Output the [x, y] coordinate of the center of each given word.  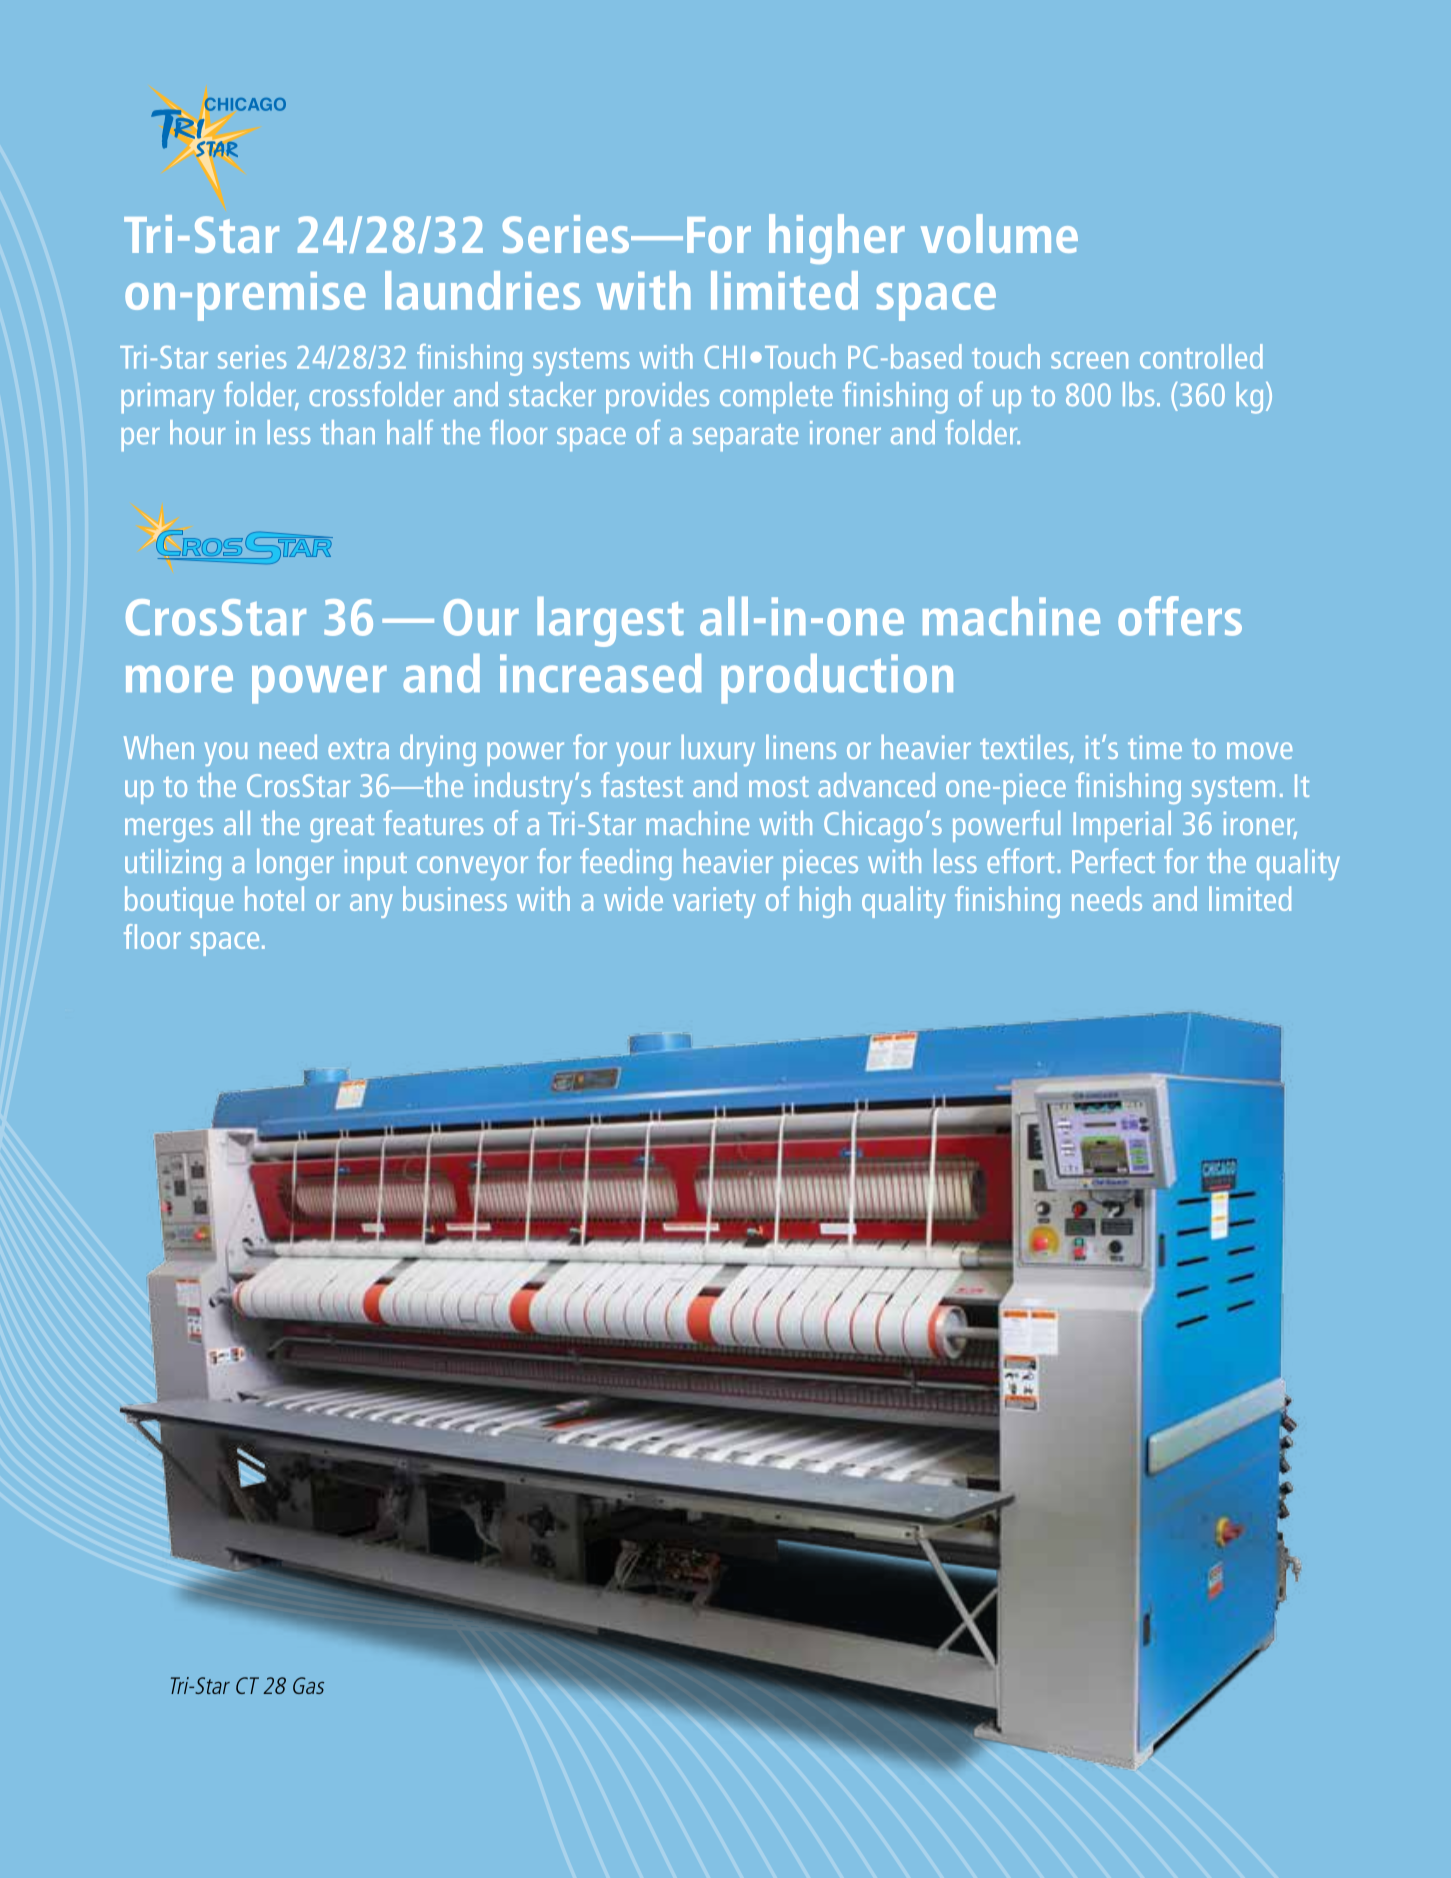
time [1155, 747]
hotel [274, 898]
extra [358, 749]
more [179, 679]
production [837, 679]
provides [657, 397]
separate [745, 437]
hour [197, 432]
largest [610, 622]
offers [1180, 616]
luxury [718, 750]
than [347, 432]
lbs [1138, 394]
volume [999, 233]
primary [167, 398]
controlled [1201, 356]
